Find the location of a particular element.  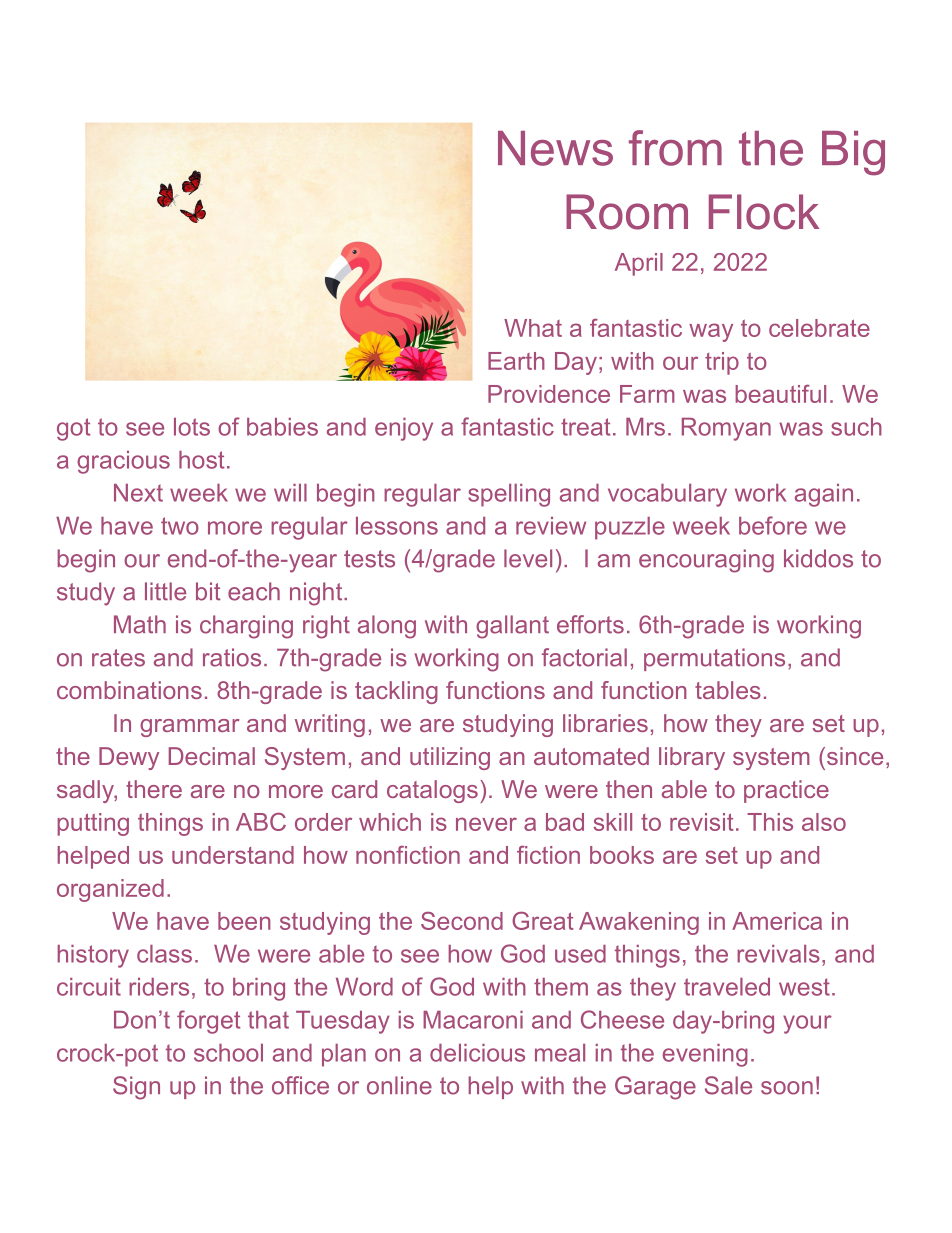

Sign is located at coordinates (136, 1088).
